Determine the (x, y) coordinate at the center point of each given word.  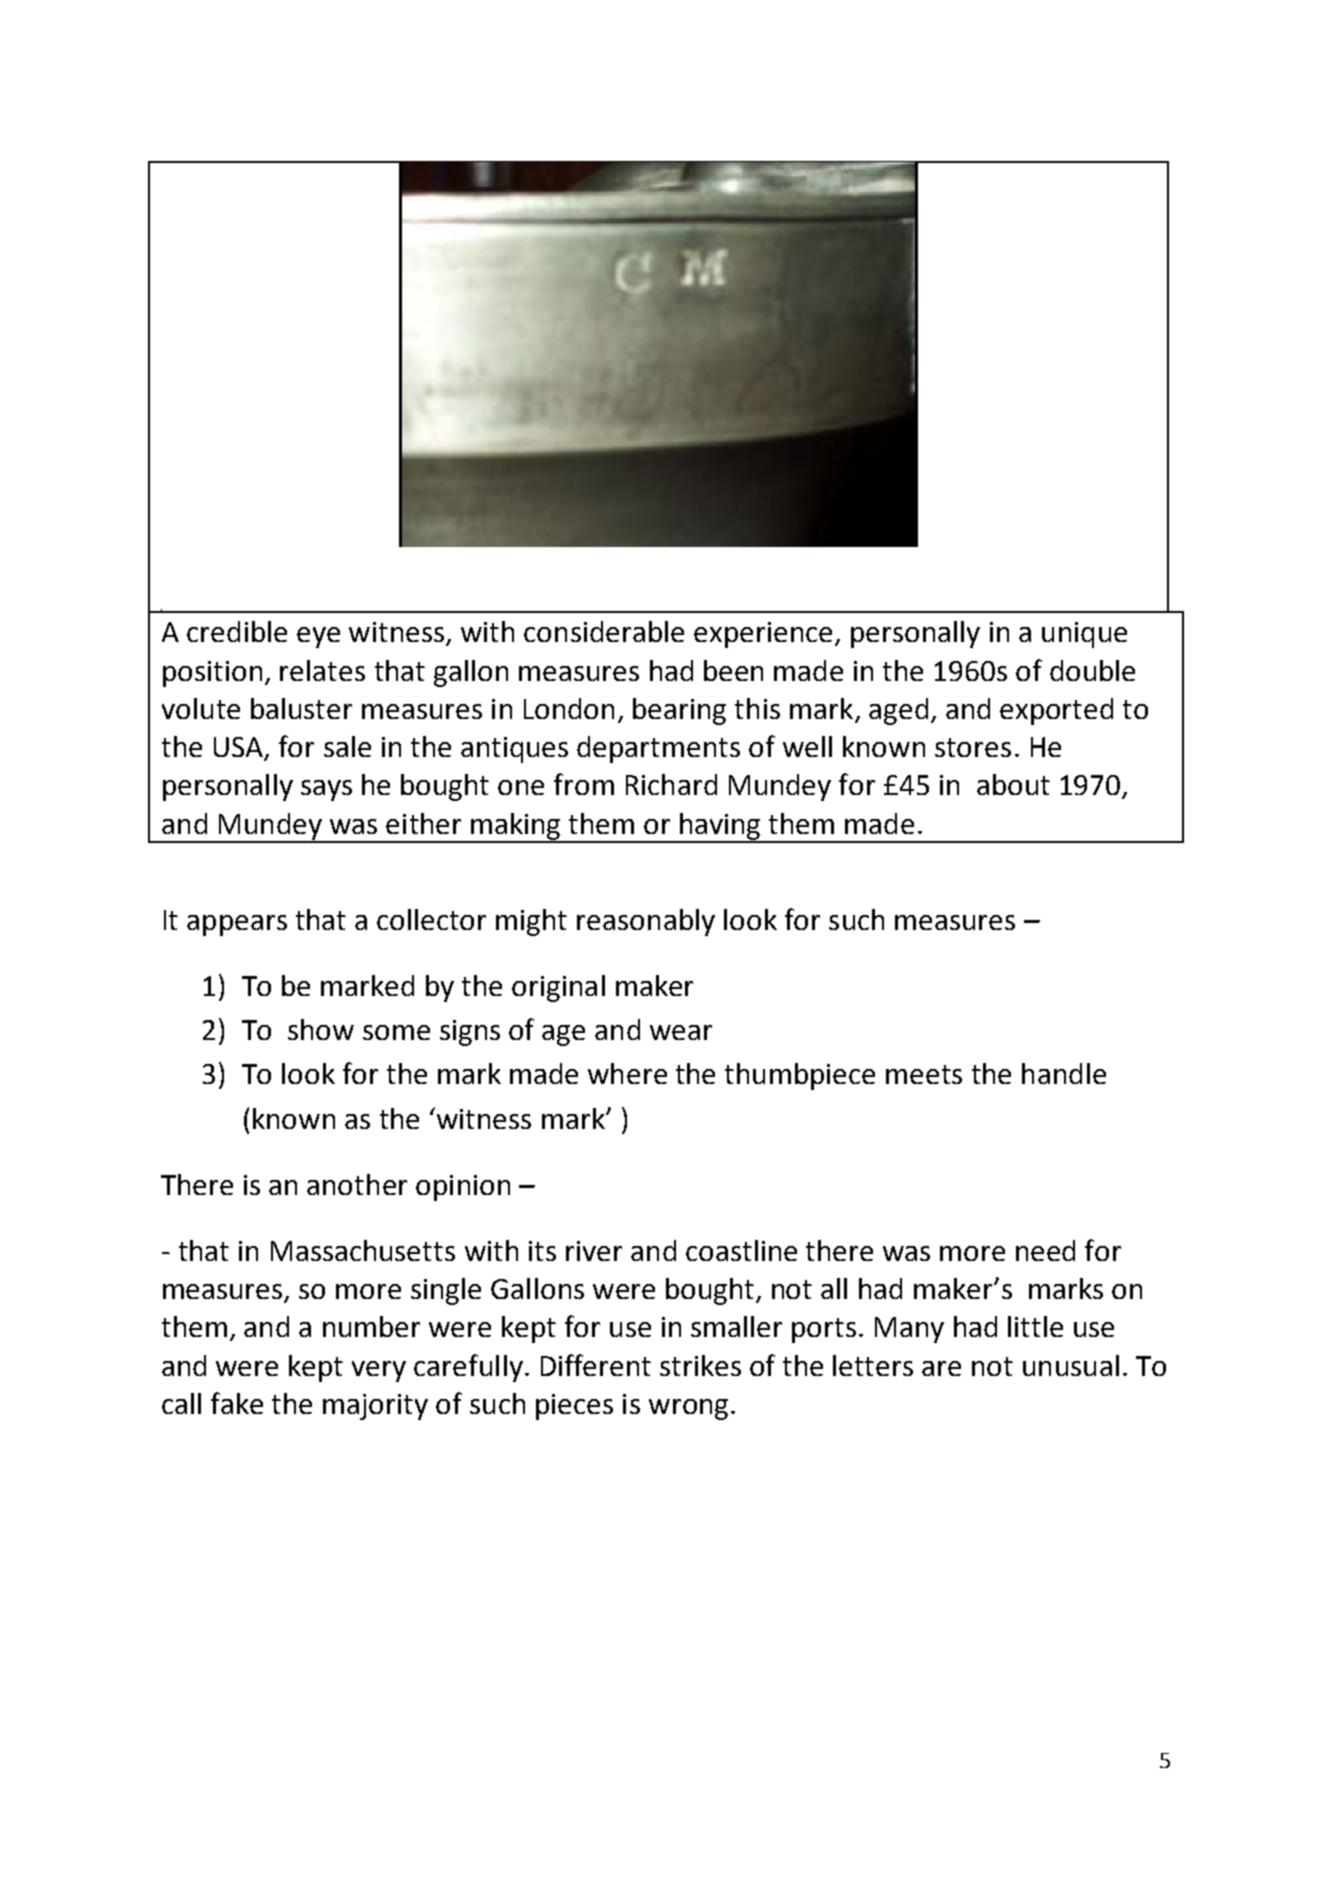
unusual (1071, 1365)
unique (1084, 635)
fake (237, 1403)
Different (596, 1365)
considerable (604, 631)
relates (322, 670)
